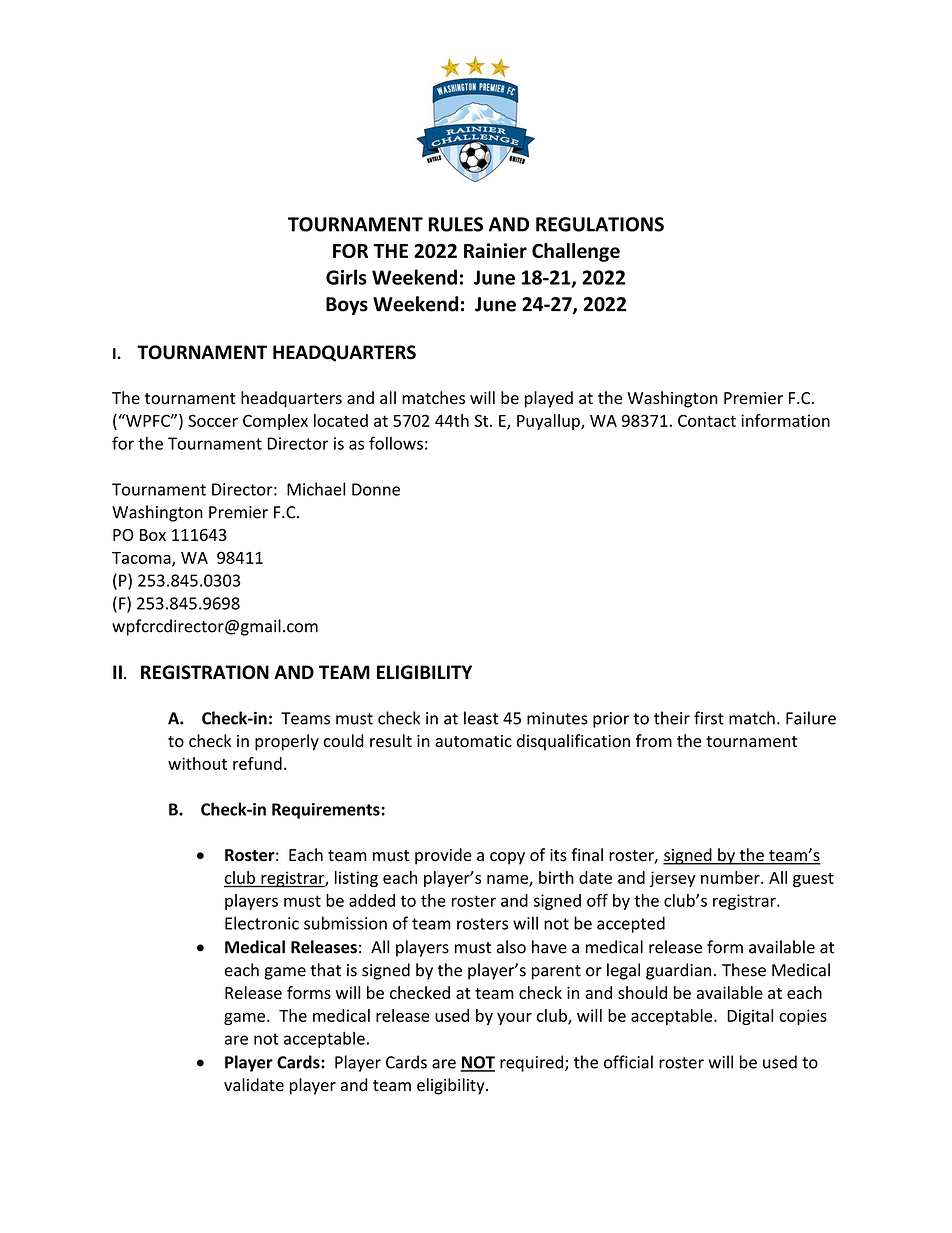 This screenshot has width=952, height=1233. I want to click on Girls, so click(346, 277).
